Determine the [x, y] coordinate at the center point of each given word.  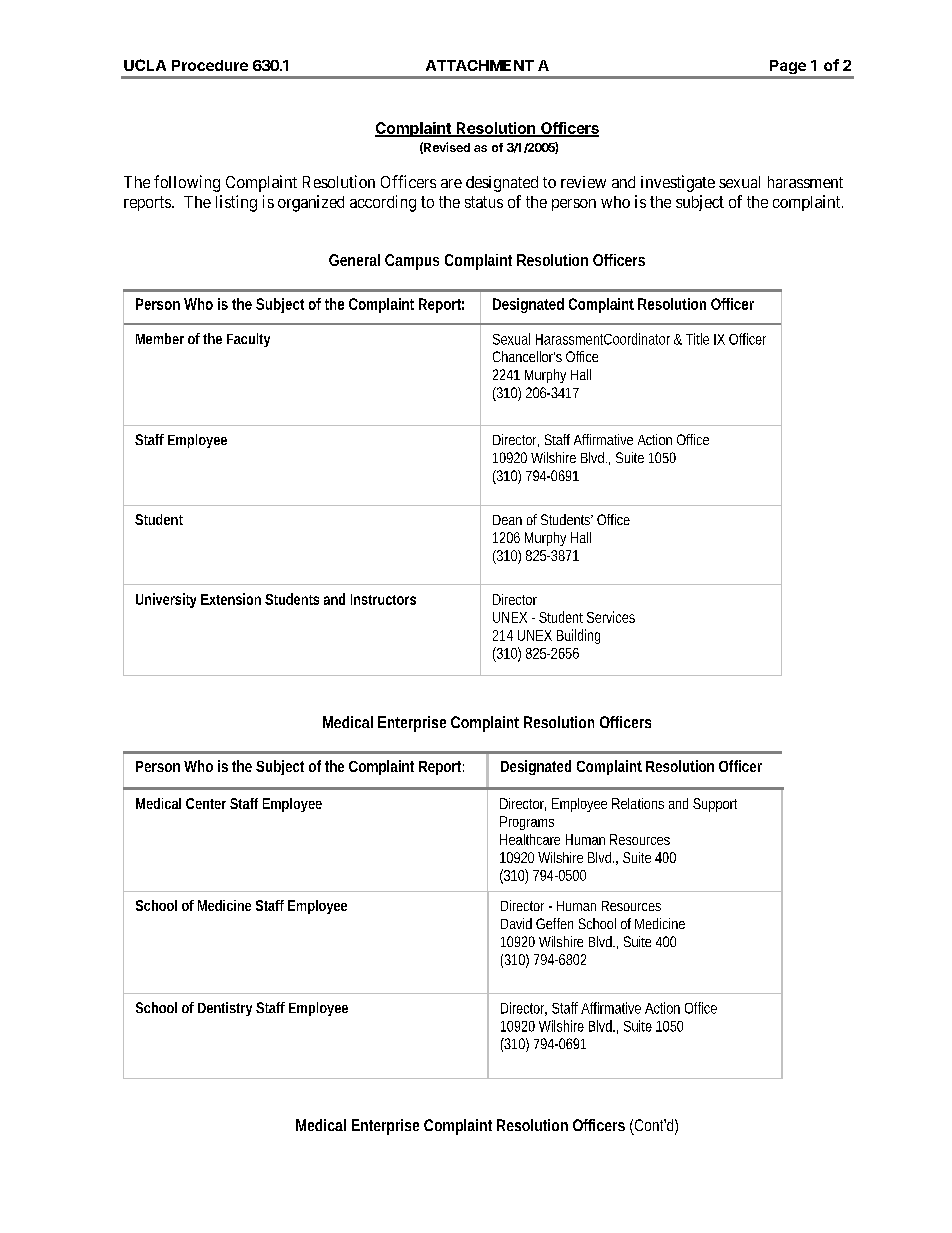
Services [611, 617]
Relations [638, 803]
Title [697, 339]
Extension [231, 599]
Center [206, 803]
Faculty [248, 340]
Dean [507, 520]
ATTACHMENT [480, 65]
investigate [678, 183]
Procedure [210, 65]
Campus [412, 262]
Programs [527, 823]
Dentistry [225, 1009]
